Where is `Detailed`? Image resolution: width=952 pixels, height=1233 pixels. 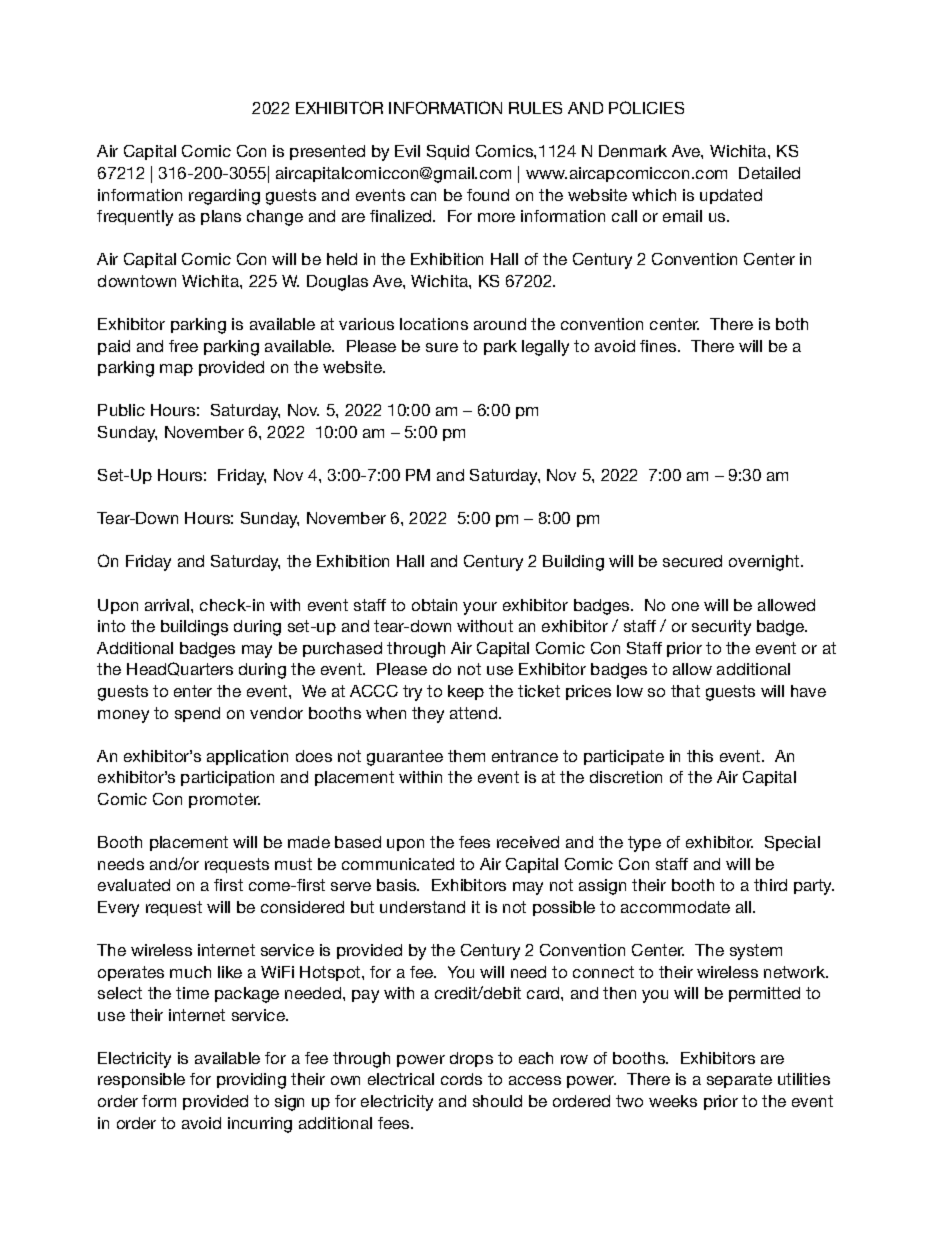 Detailed is located at coordinates (769, 173).
